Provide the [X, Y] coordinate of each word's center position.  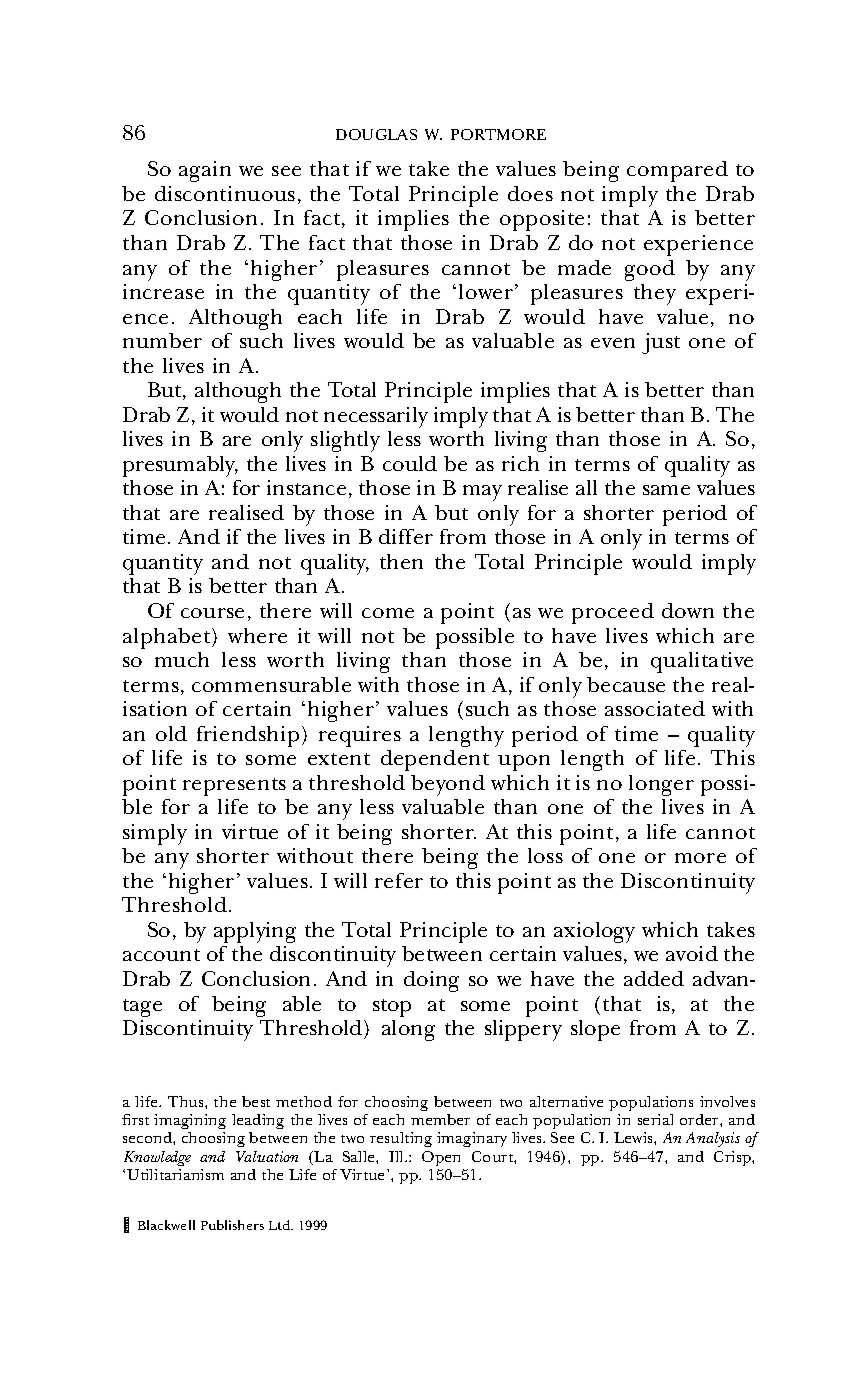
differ [406, 536]
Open [441, 1158]
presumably [180, 466]
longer [661, 785]
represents [234, 787]
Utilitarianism [175, 1174]
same [666, 490]
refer [399, 880]
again [205, 171]
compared [677, 171]
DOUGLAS [376, 134]
